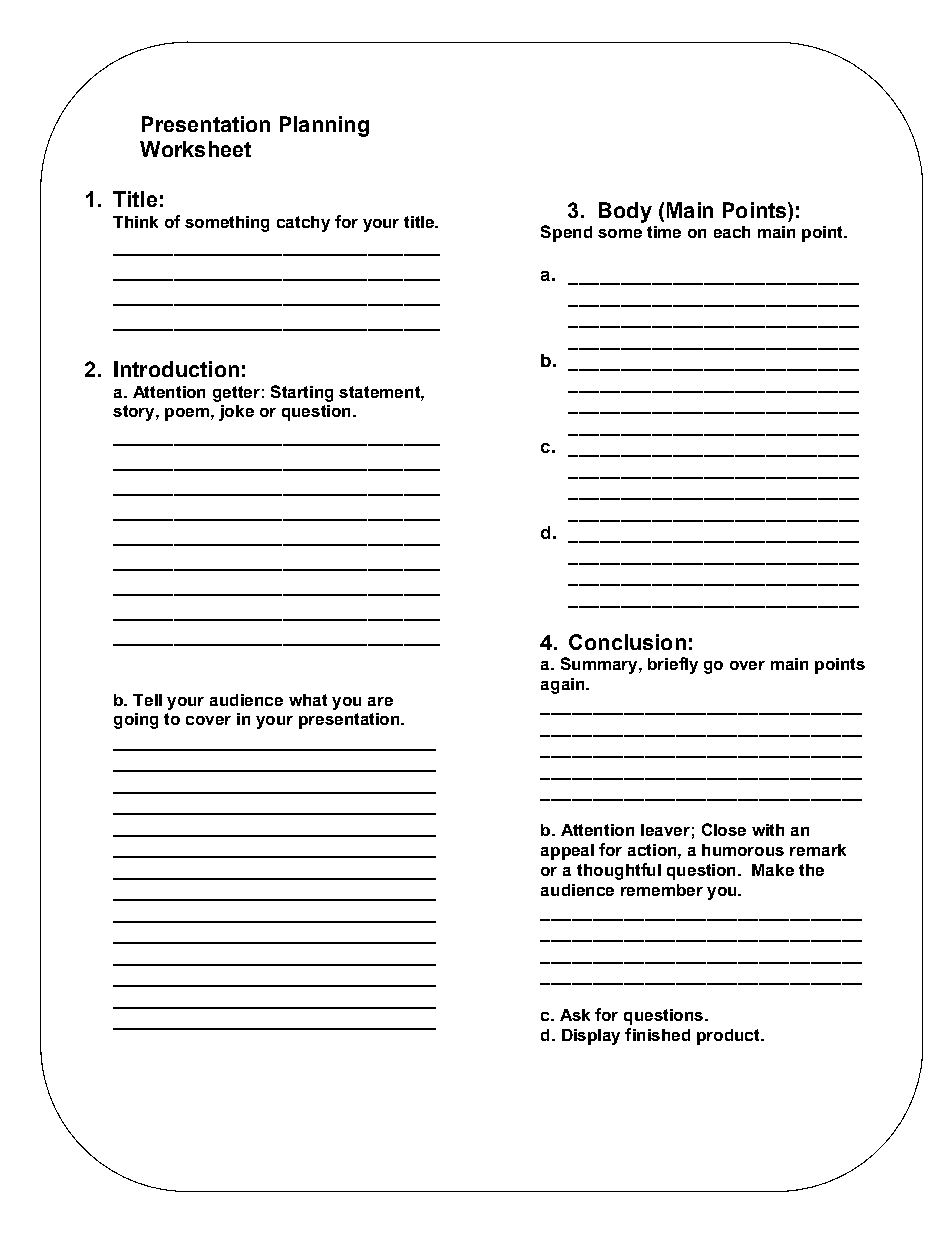 The width and height of the screenshot is (952, 1233). I want to click on Starting, so click(302, 393).
